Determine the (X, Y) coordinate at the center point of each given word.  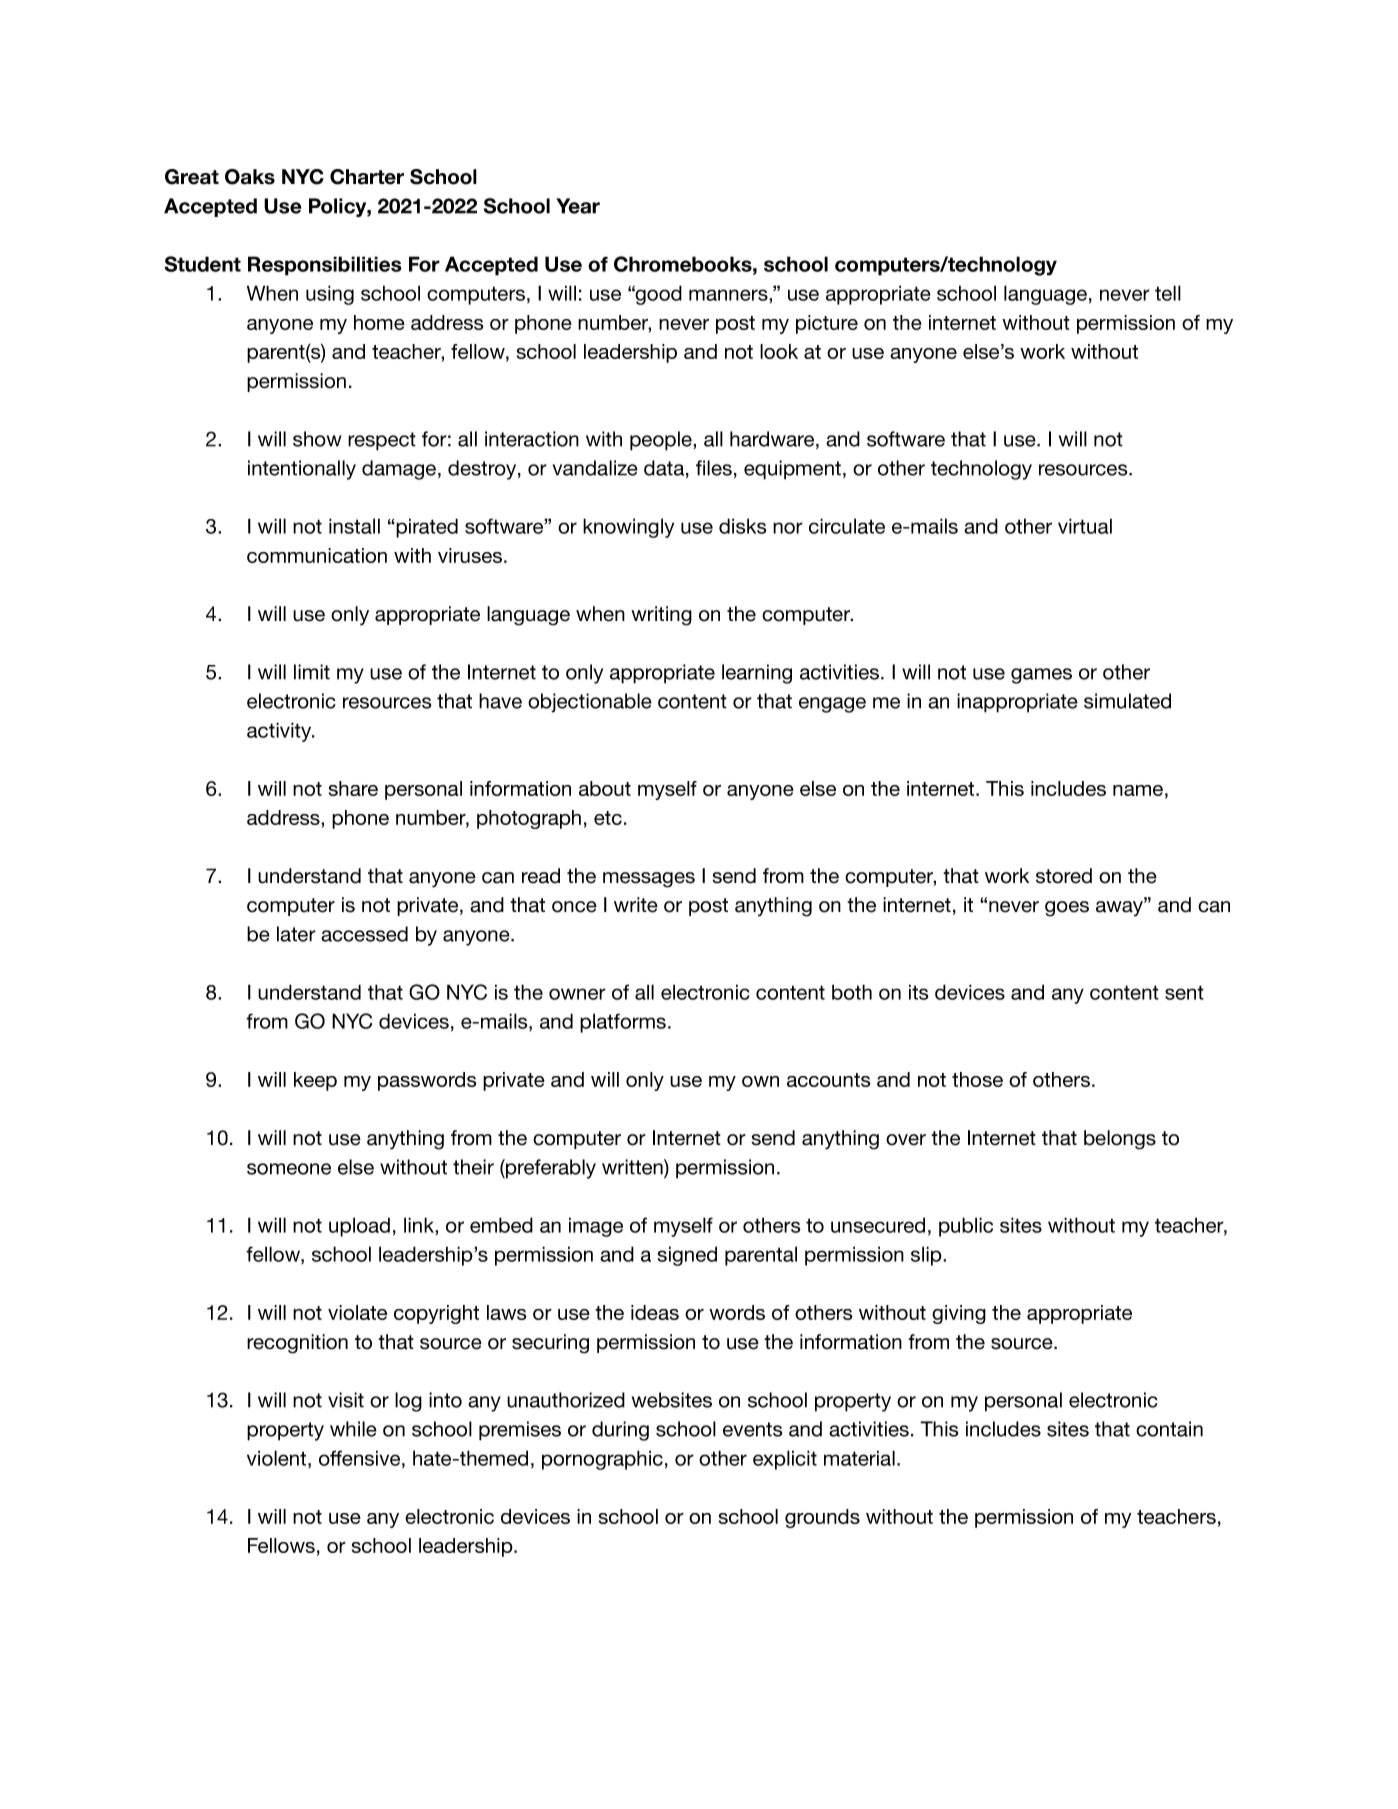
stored (1064, 876)
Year (578, 206)
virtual (1085, 526)
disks (743, 526)
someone (289, 1169)
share (353, 788)
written (633, 1167)
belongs (1120, 1140)
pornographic (602, 1460)
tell (1168, 293)
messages (649, 880)
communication (317, 555)
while (353, 1429)
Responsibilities (324, 266)
